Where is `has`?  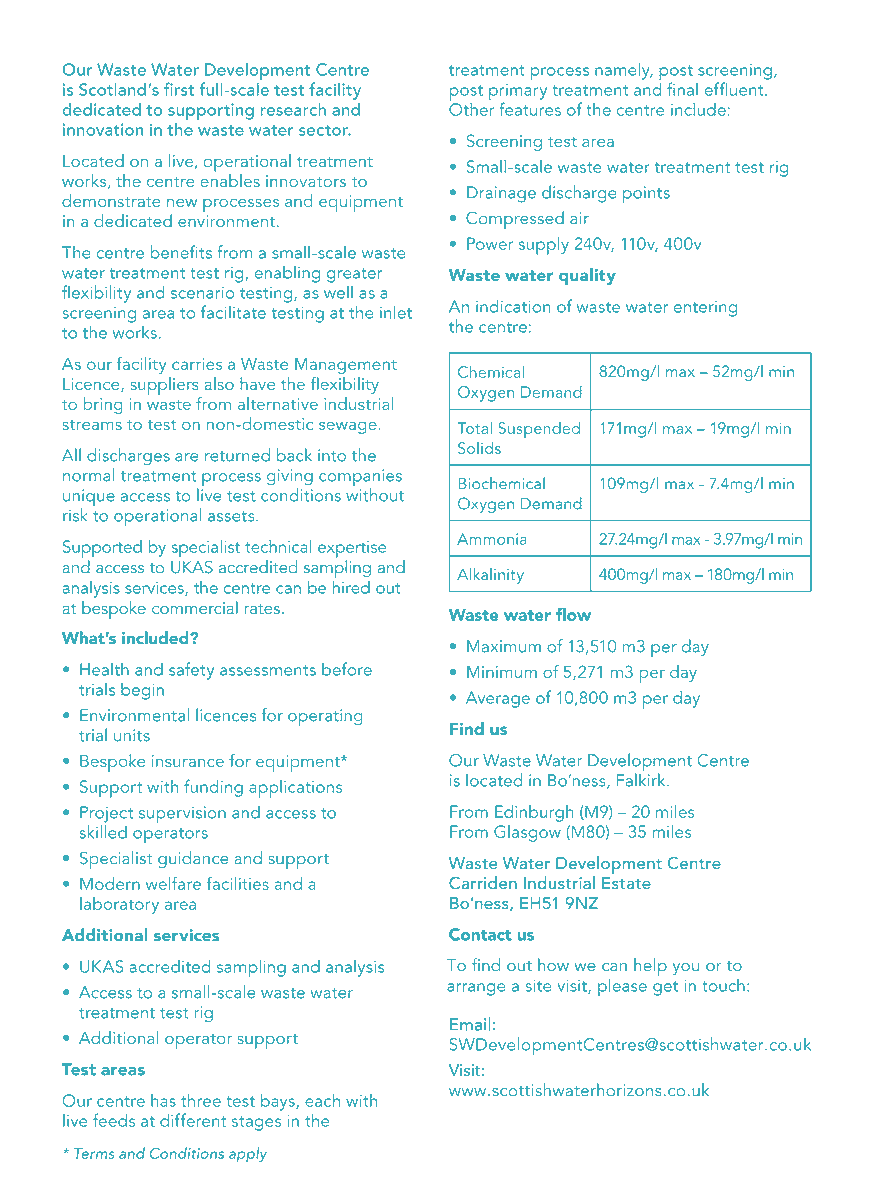
has is located at coordinates (163, 1100).
